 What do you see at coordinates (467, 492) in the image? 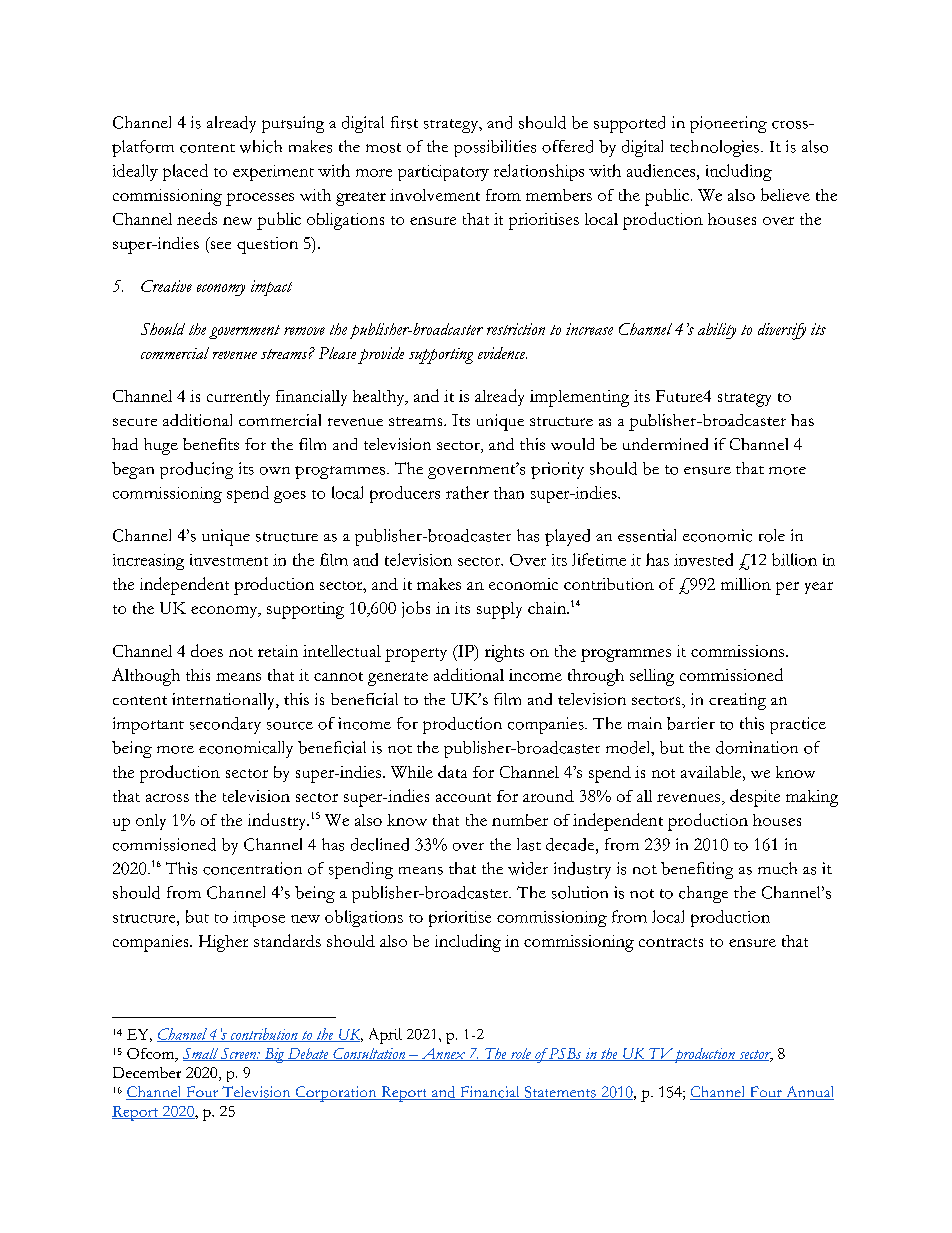
I see `rather` at bounding box center [467, 492].
